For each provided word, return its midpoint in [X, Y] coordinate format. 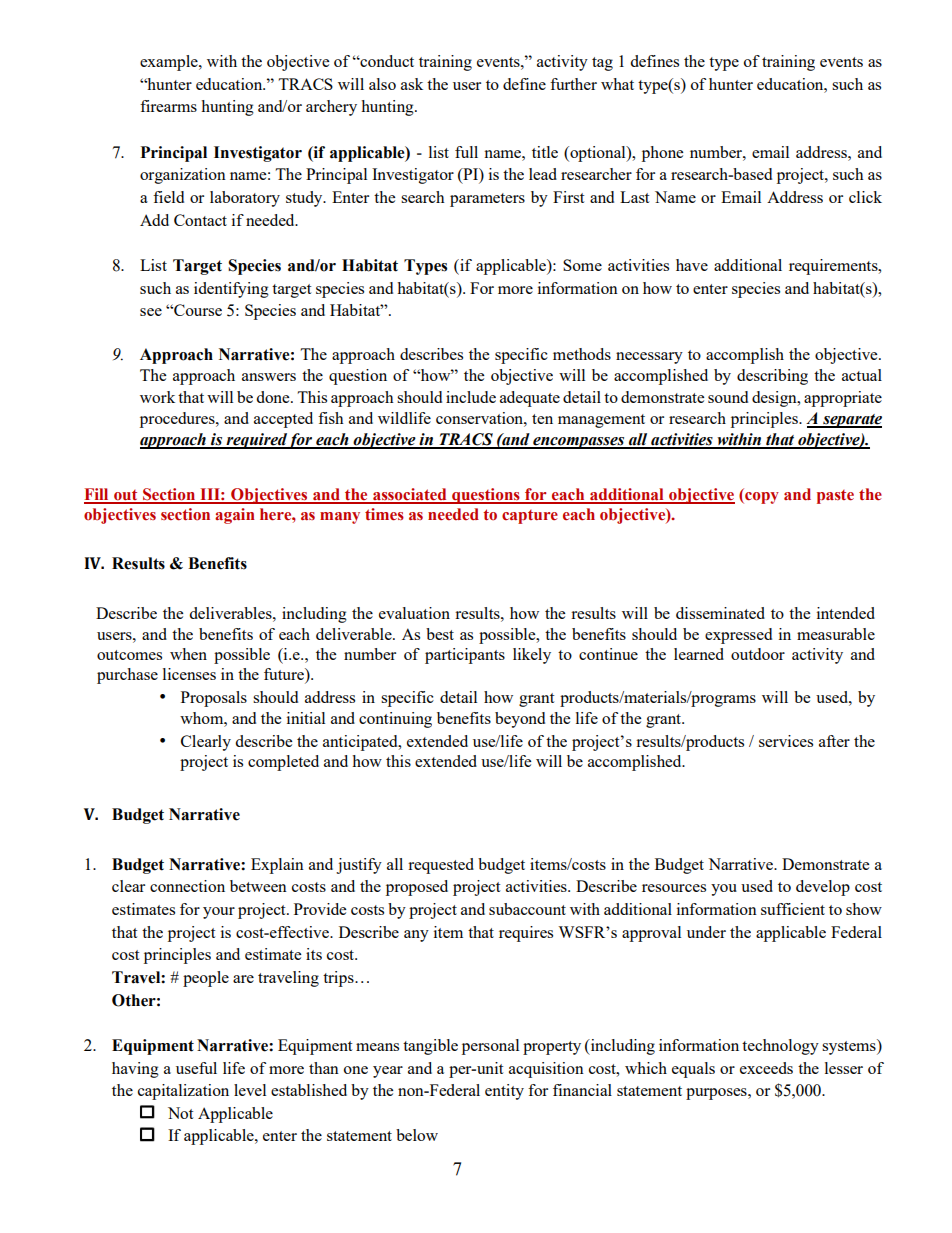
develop [823, 888]
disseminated [720, 613]
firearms [168, 106]
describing [772, 377]
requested [441, 866]
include [471, 397]
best [440, 634]
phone [662, 154]
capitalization [183, 1092]
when [188, 654]
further [573, 84]
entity [504, 1092]
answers [269, 377]
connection [187, 886]
